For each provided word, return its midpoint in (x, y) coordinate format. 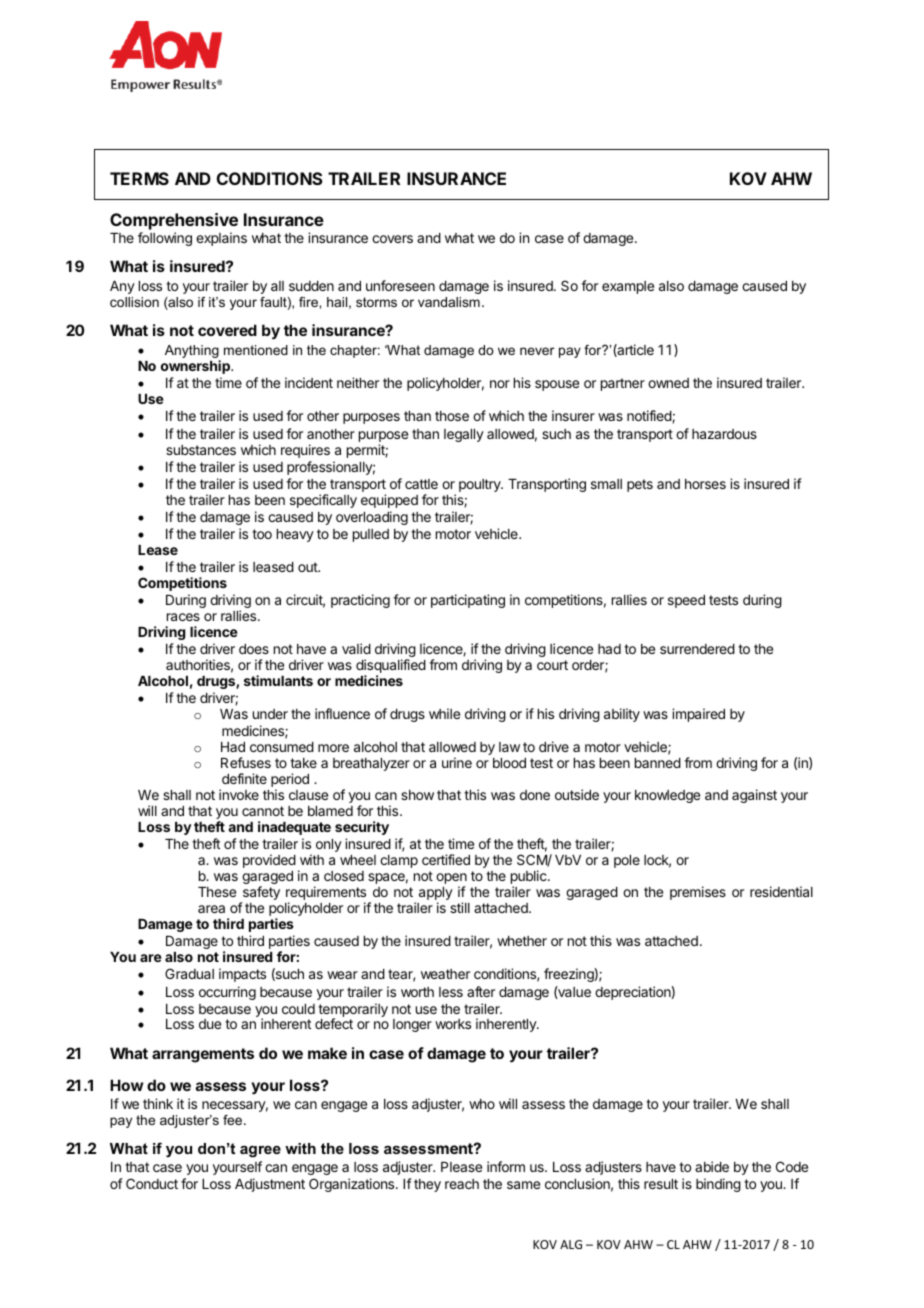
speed (686, 601)
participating (468, 601)
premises (698, 893)
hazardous (724, 434)
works (453, 1024)
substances (201, 450)
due (210, 1024)
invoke (239, 794)
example (628, 287)
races (183, 617)
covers (392, 239)
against (754, 796)
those (452, 416)
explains (221, 239)
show (417, 795)
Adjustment (270, 1185)
